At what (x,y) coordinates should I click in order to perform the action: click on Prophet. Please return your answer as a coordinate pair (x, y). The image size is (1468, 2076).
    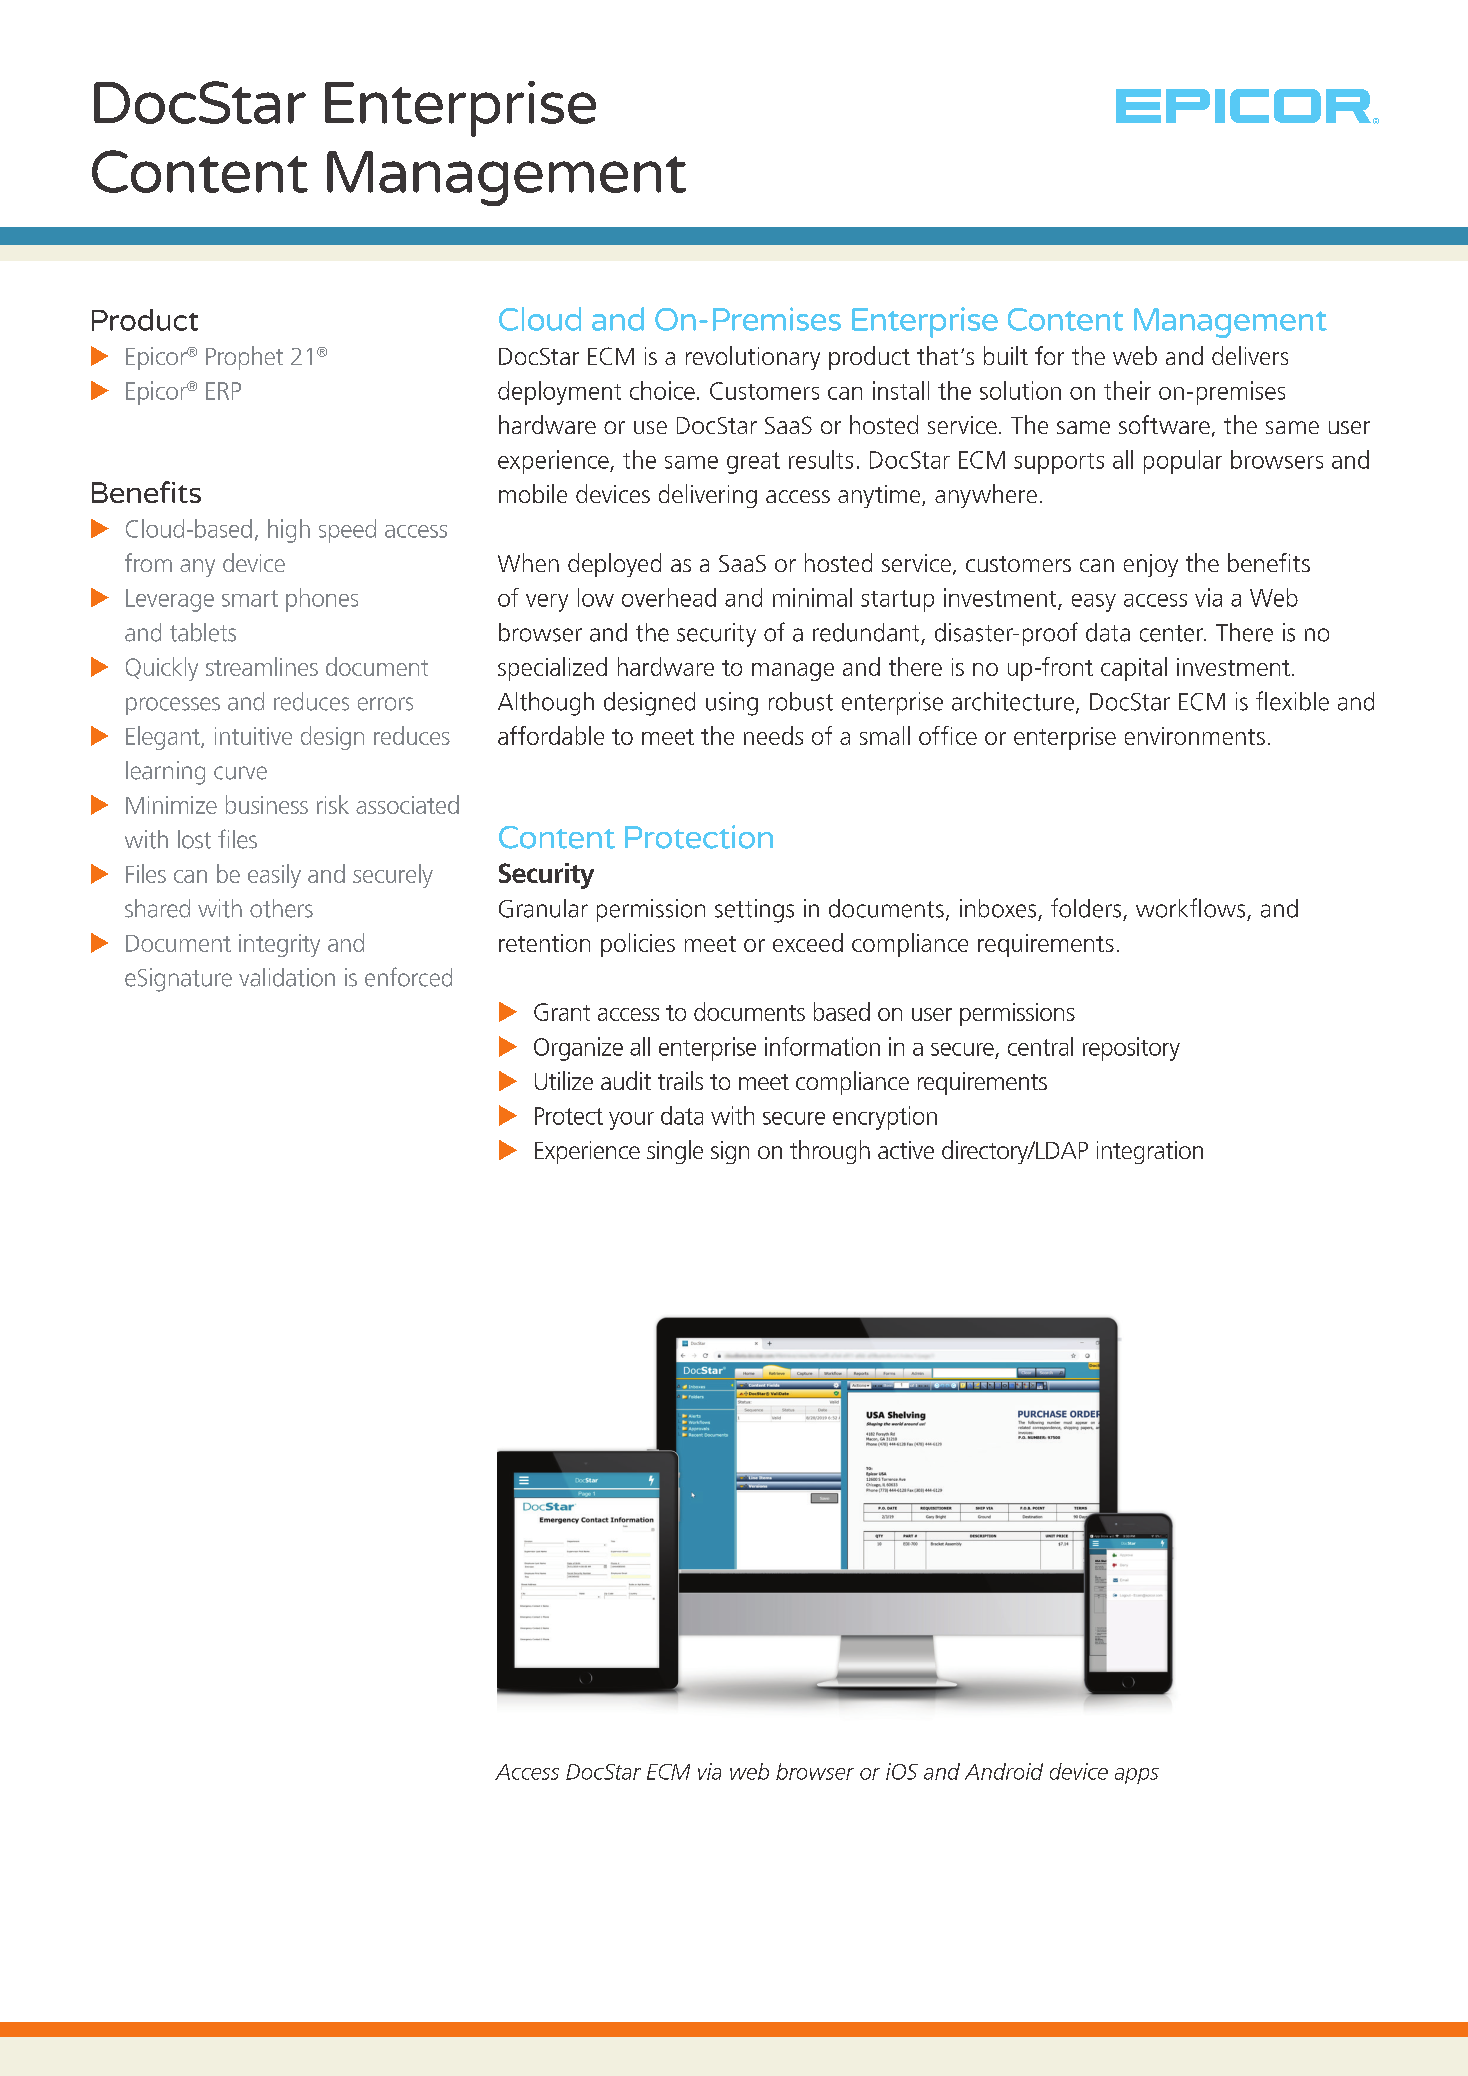
    Looking at the image, I should click on (244, 358).
